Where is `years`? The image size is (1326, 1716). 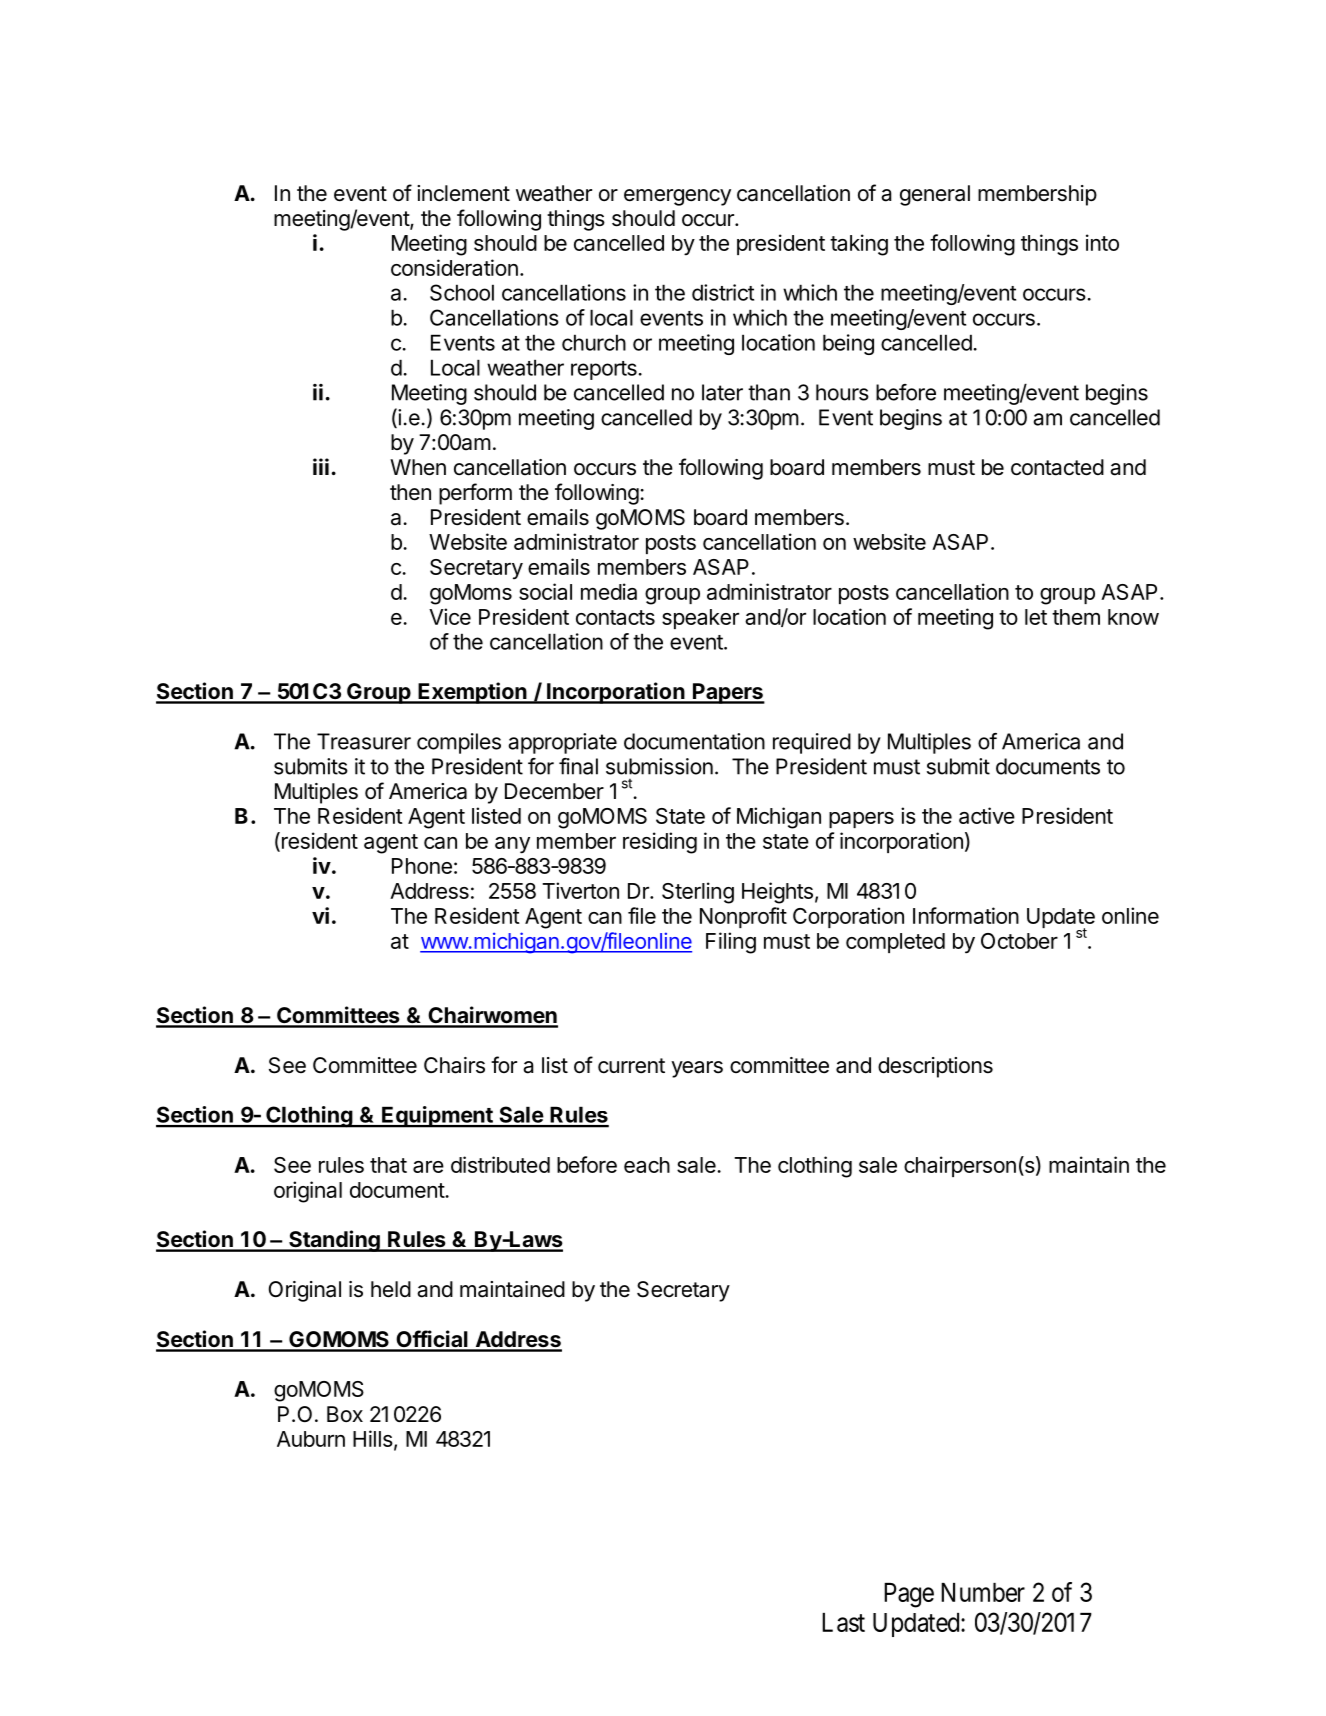
years is located at coordinates (697, 1069).
